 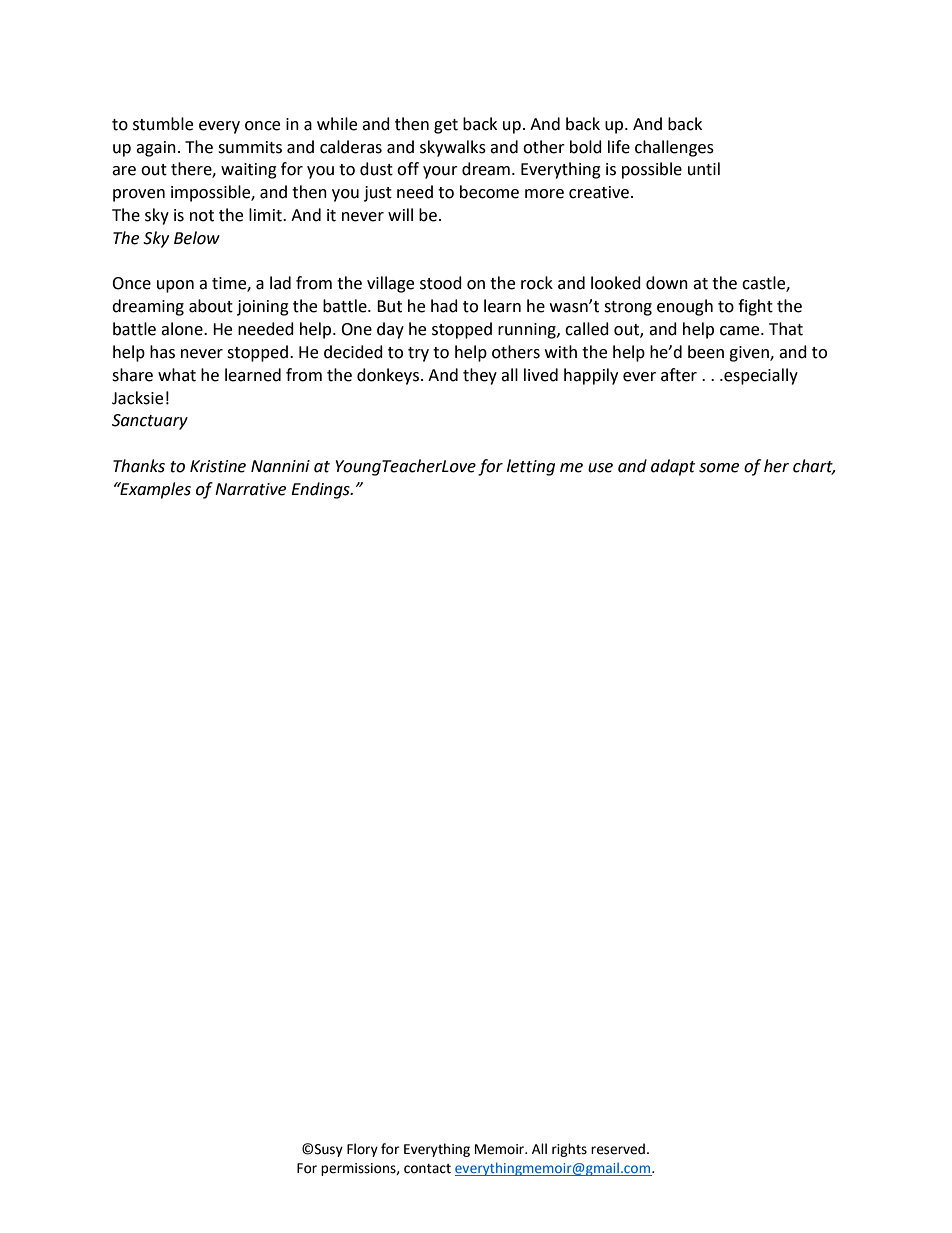 What do you see at coordinates (480, 376) in the screenshot?
I see `they` at bounding box center [480, 376].
